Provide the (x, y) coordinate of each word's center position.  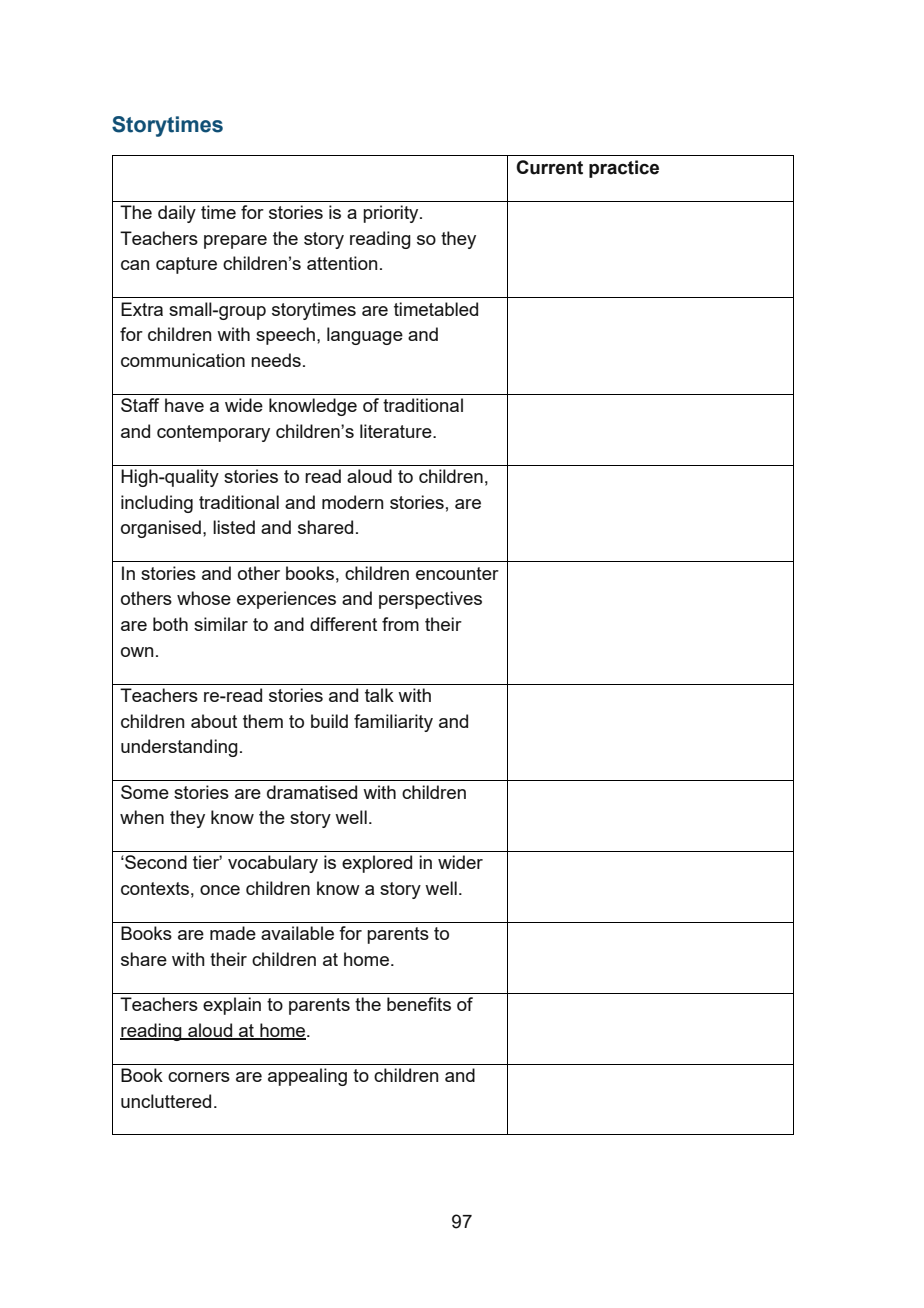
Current (549, 167)
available (297, 933)
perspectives (430, 600)
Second (155, 862)
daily (177, 214)
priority (392, 214)
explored (377, 864)
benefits (419, 1004)
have (184, 405)
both (170, 624)
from (400, 624)
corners (199, 1077)
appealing (307, 1077)
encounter (457, 573)
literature (397, 431)
